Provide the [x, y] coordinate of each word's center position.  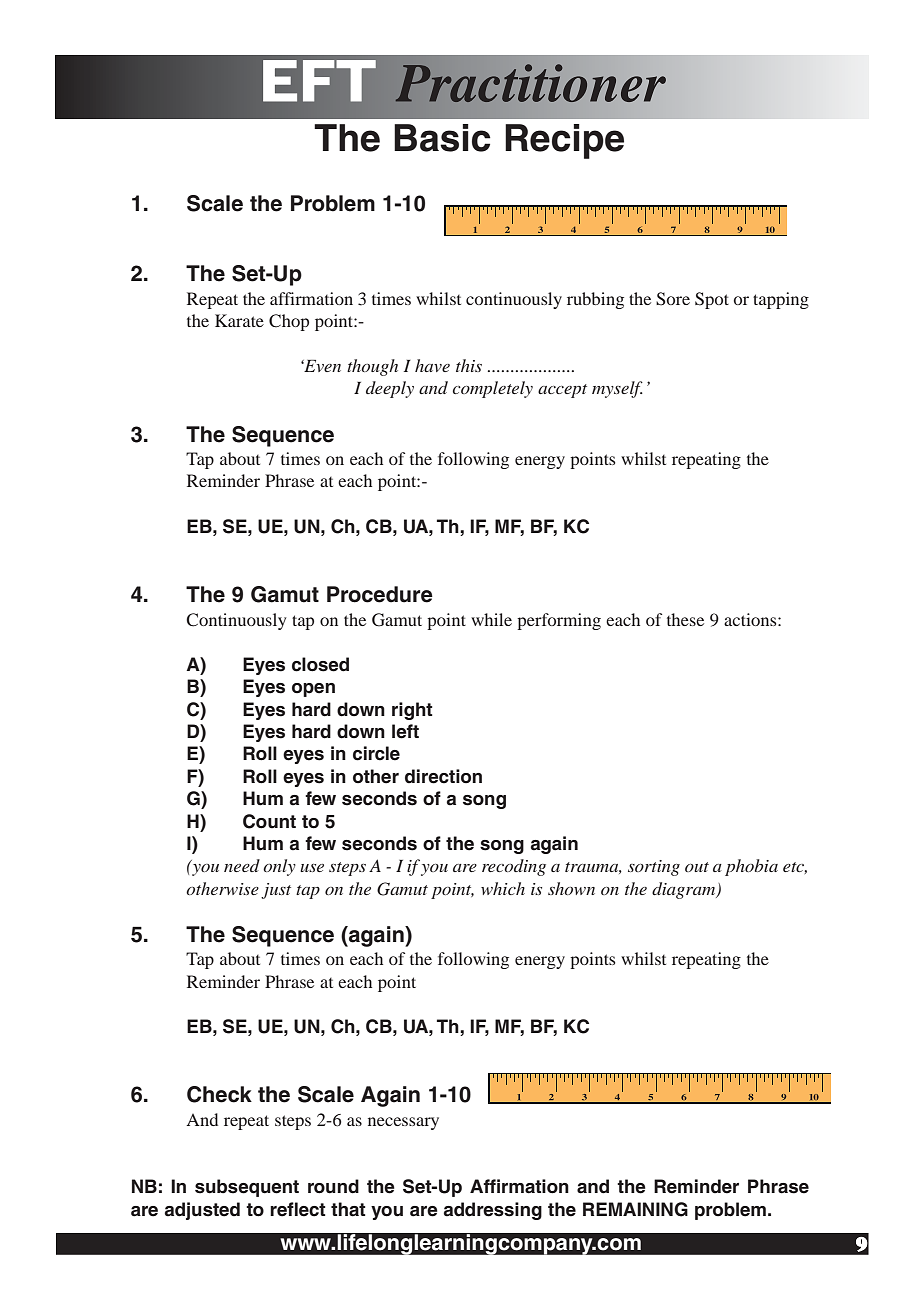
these [685, 619]
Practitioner [530, 83]
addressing [493, 1211]
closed [320, 664]
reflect [298, 1209]
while [491, 619]
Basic [442, 138]
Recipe [564, 141]
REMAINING [635, 1209]
